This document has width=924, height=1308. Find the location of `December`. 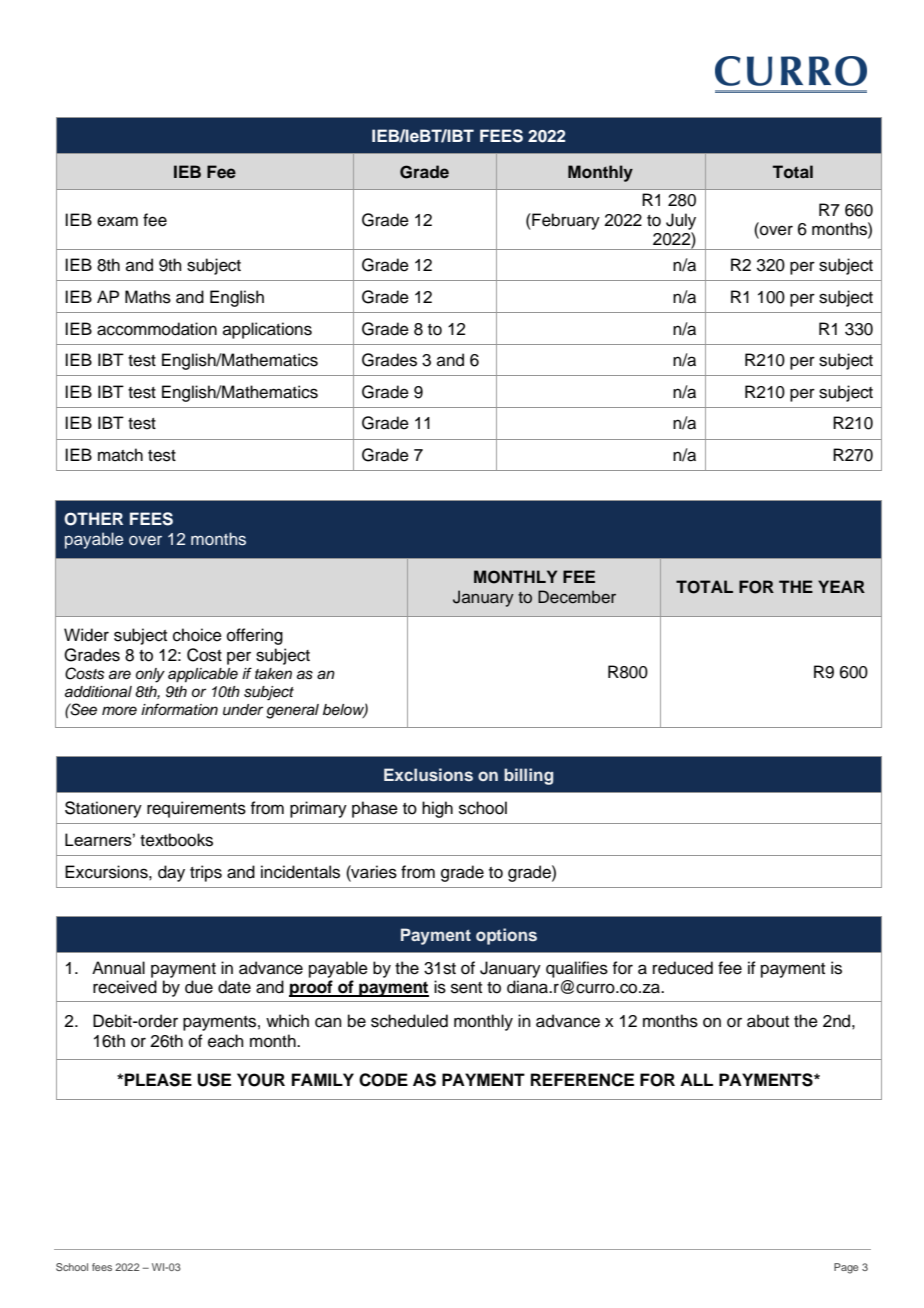

December is located at coordinates (577, 597).
